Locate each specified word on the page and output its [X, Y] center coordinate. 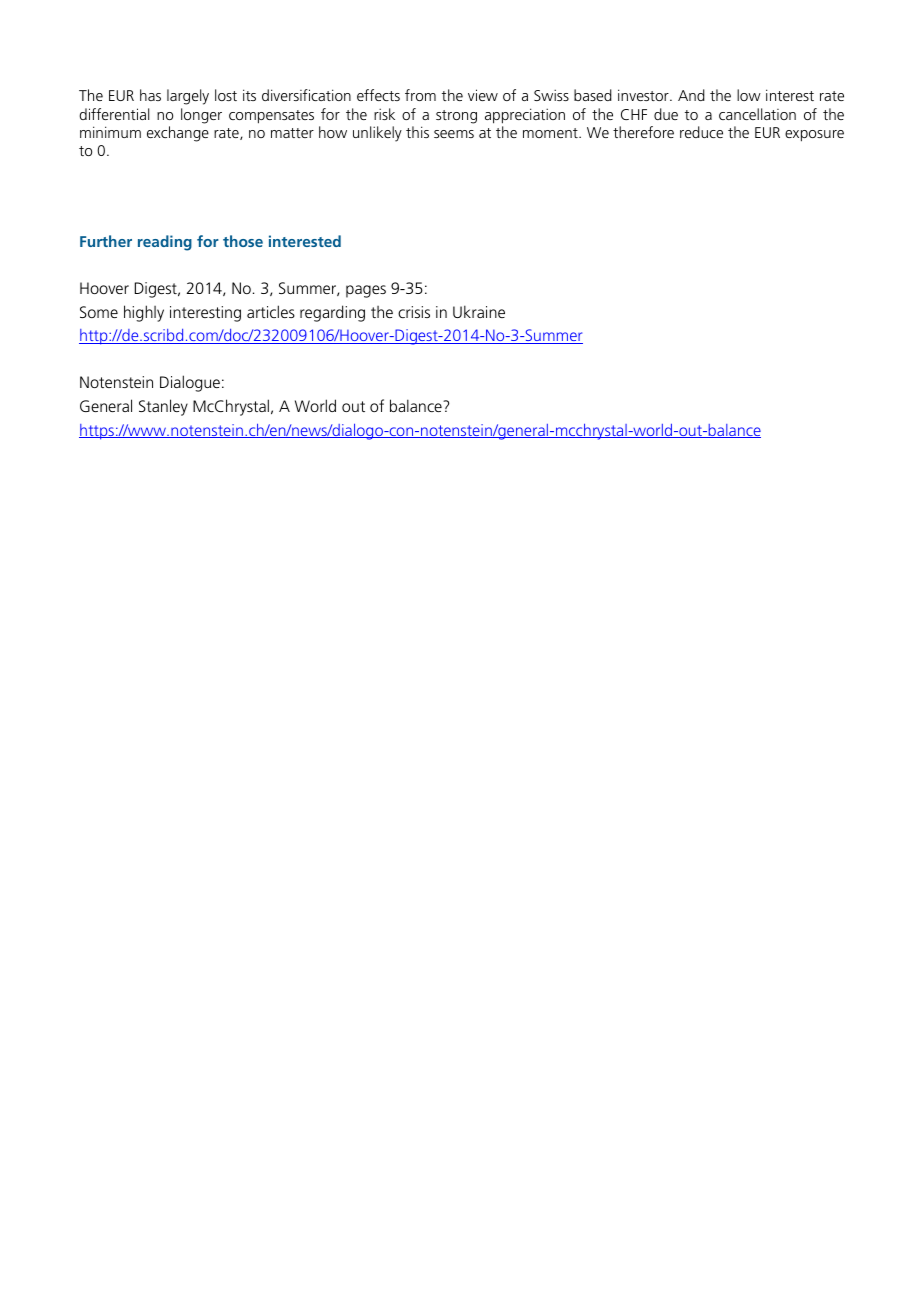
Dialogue [190, 383]
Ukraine [479, 311]
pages [366, 291]
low [749, 95]
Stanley [163, 407]
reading [165, 243]
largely [188, 97]
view [483, 95]
